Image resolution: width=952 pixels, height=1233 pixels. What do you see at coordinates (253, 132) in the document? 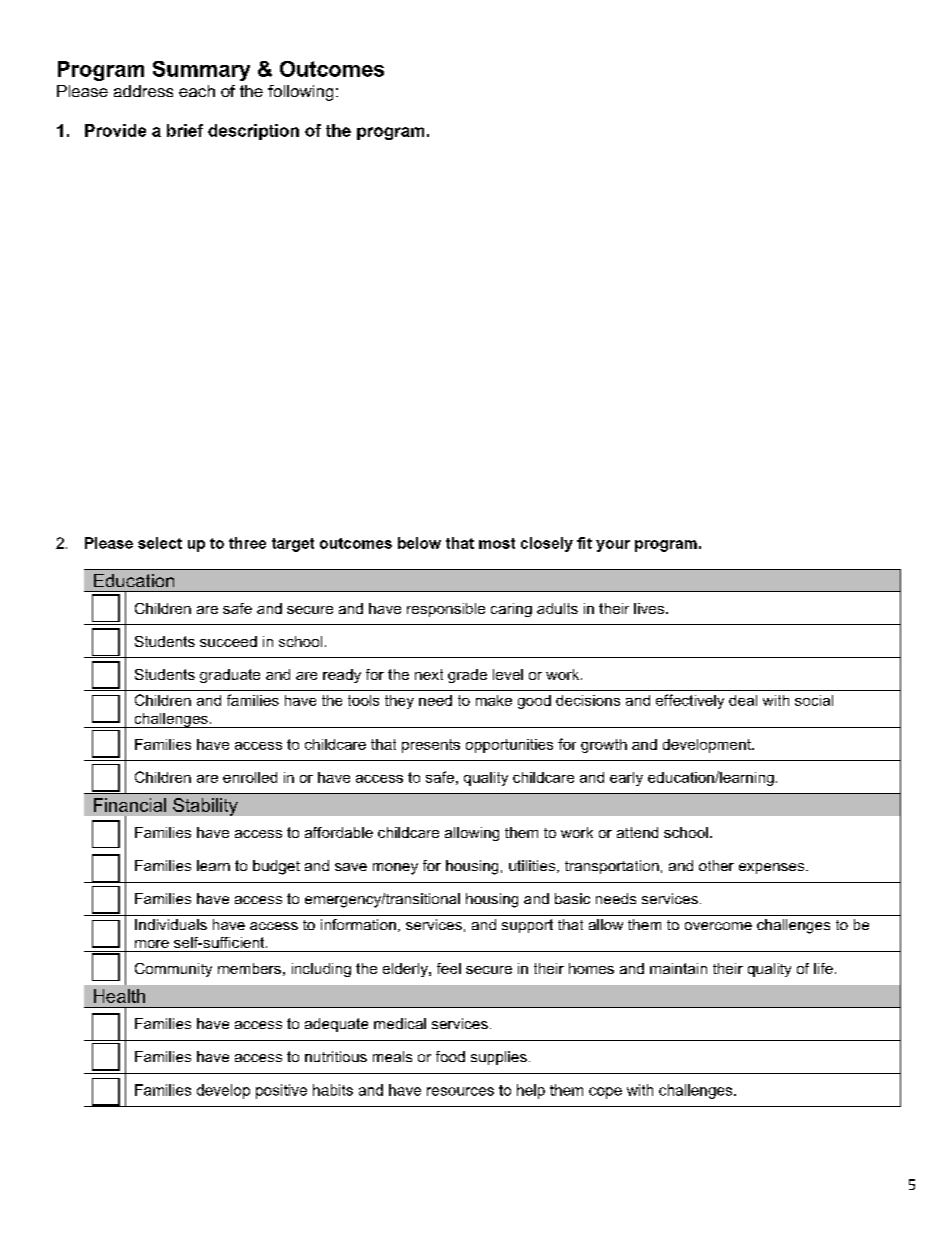
I see `description` at bounding box center [253, 132].
